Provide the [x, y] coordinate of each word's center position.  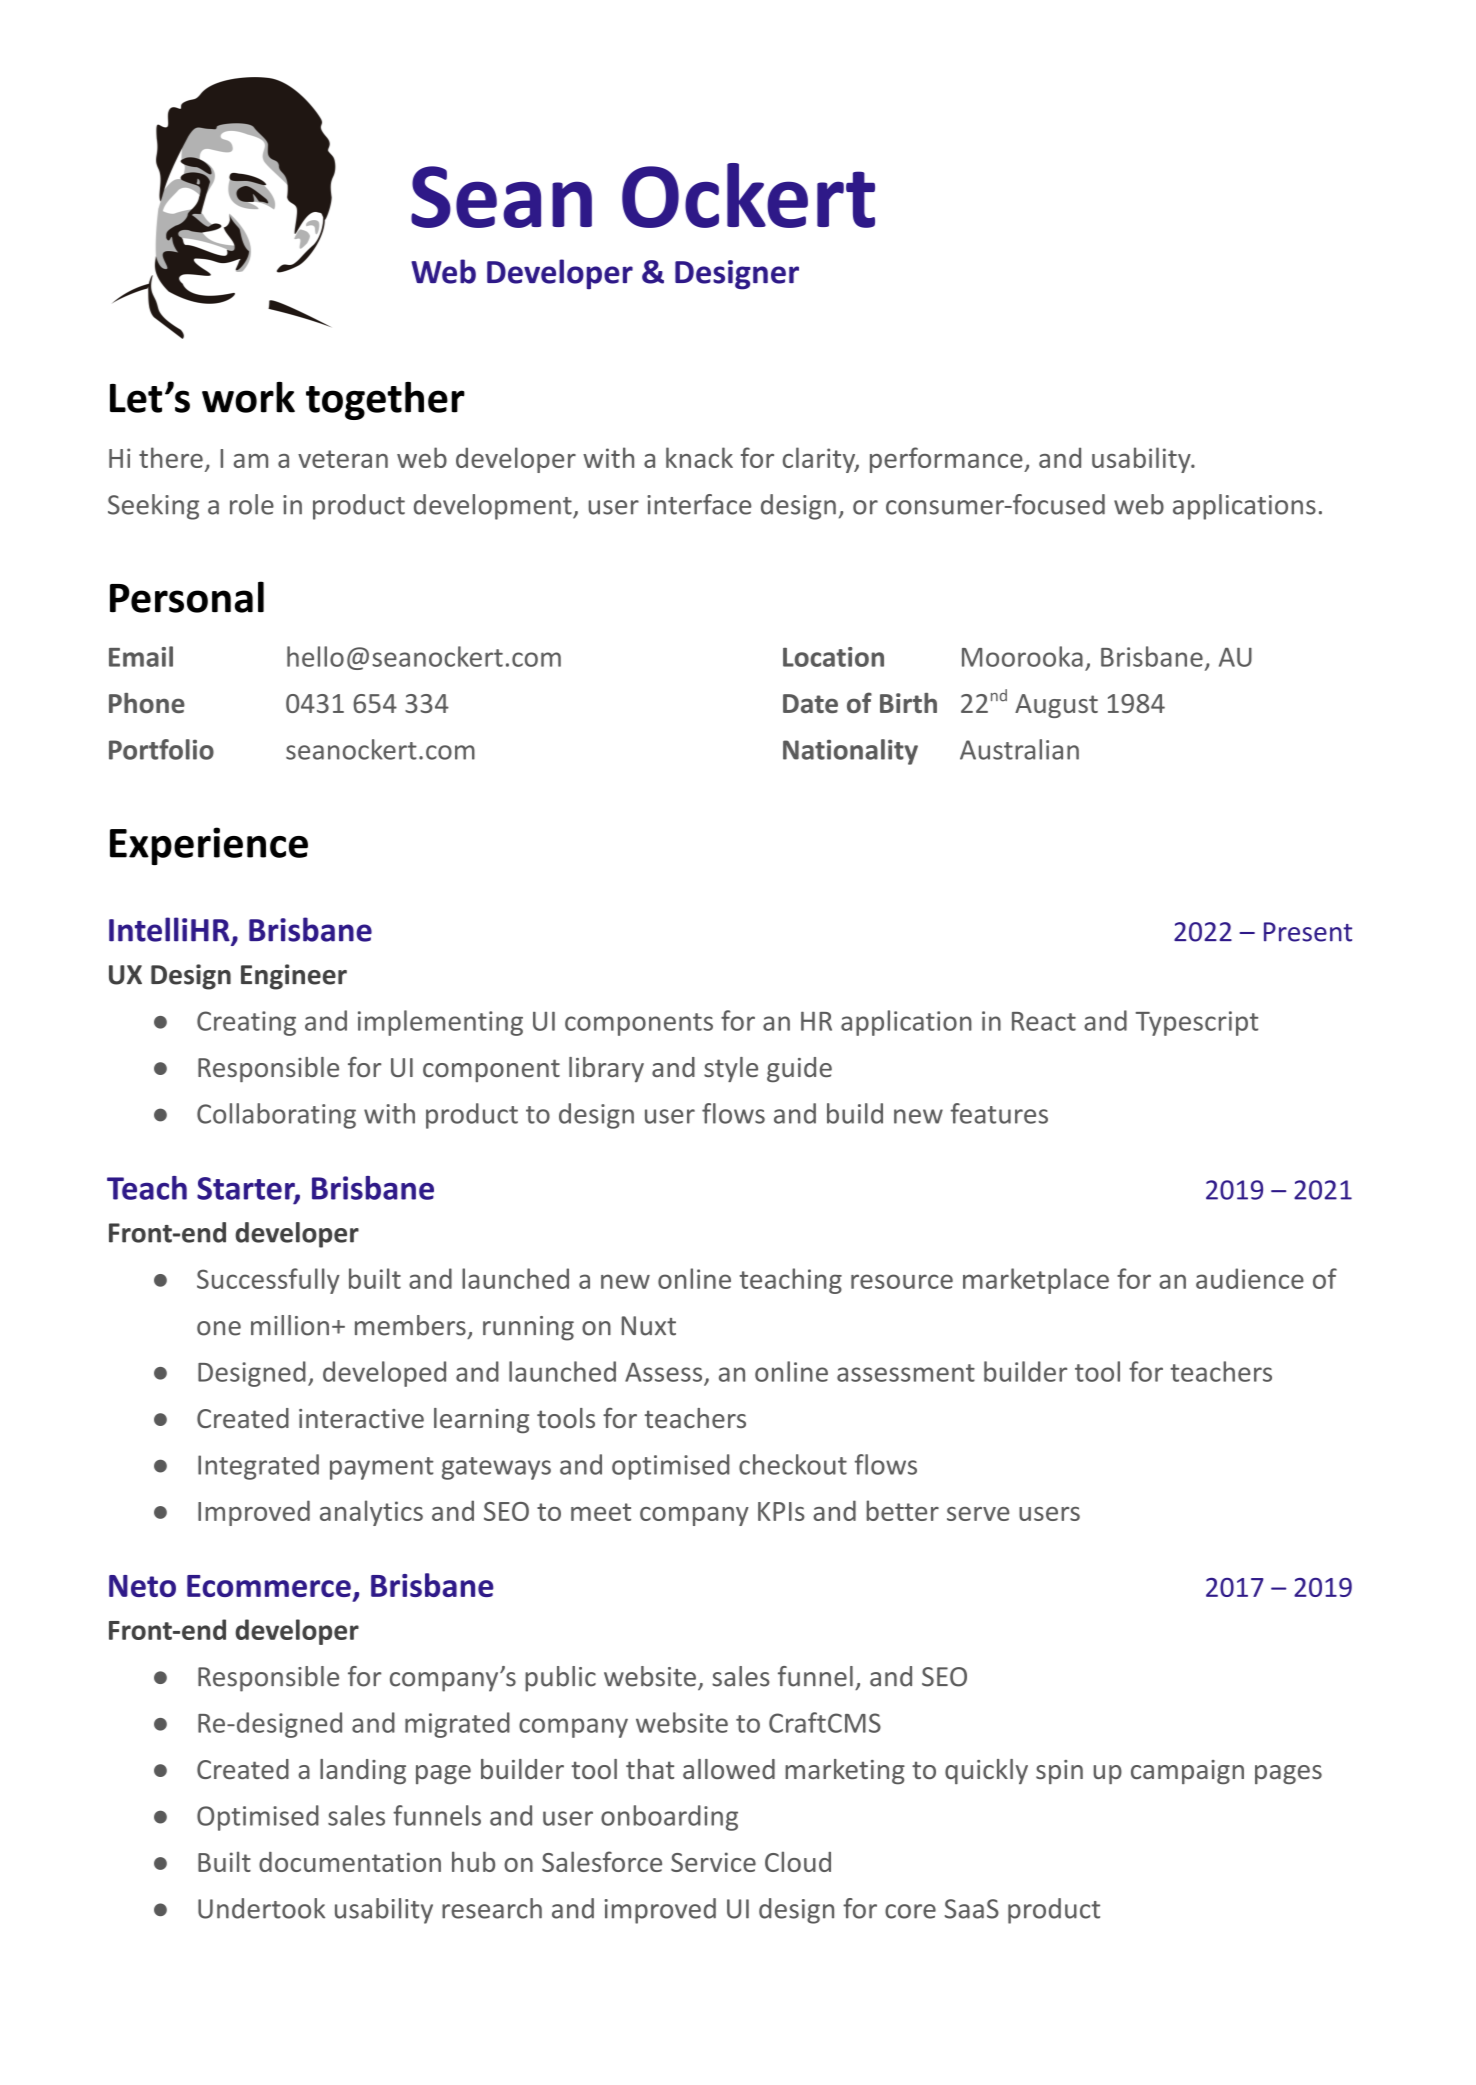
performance [947, 460]
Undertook [261, 1908]
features [999, 1113]
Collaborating [276, 1116]
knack [699, 457]
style [731, 1069]
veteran [343, 459]
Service [713, 1862]
